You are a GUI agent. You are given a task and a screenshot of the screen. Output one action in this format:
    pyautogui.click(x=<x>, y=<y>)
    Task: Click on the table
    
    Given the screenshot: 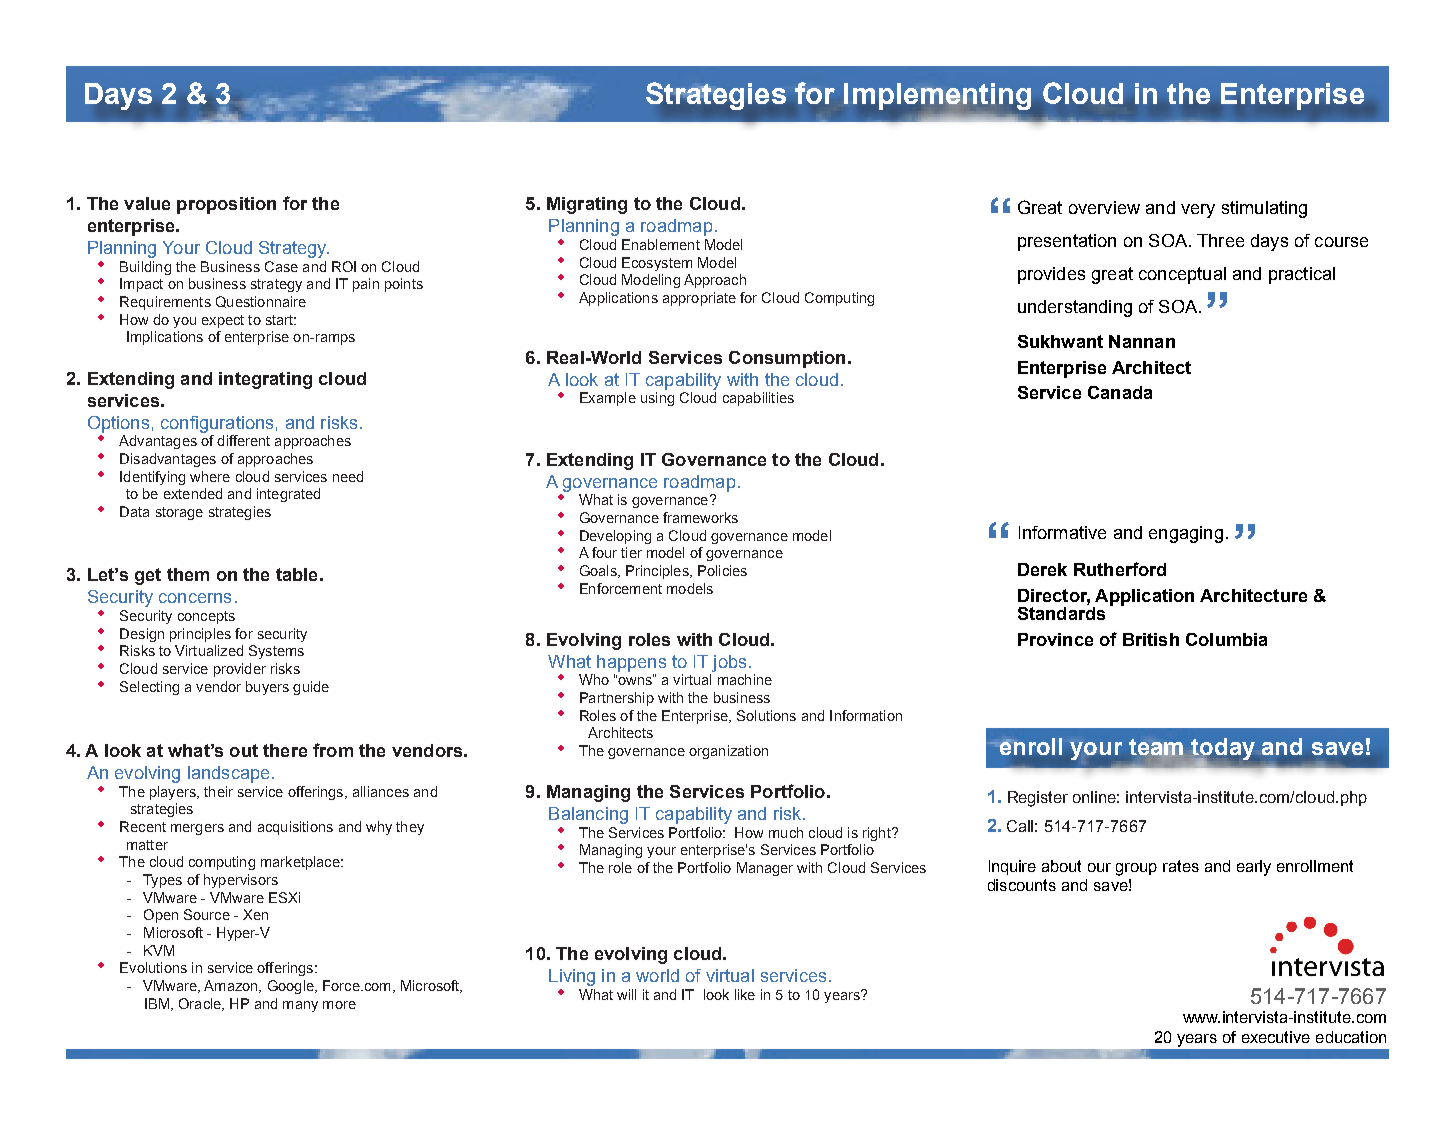 What is the action you would take?
    pyautogui.click(x=296, y=574)
